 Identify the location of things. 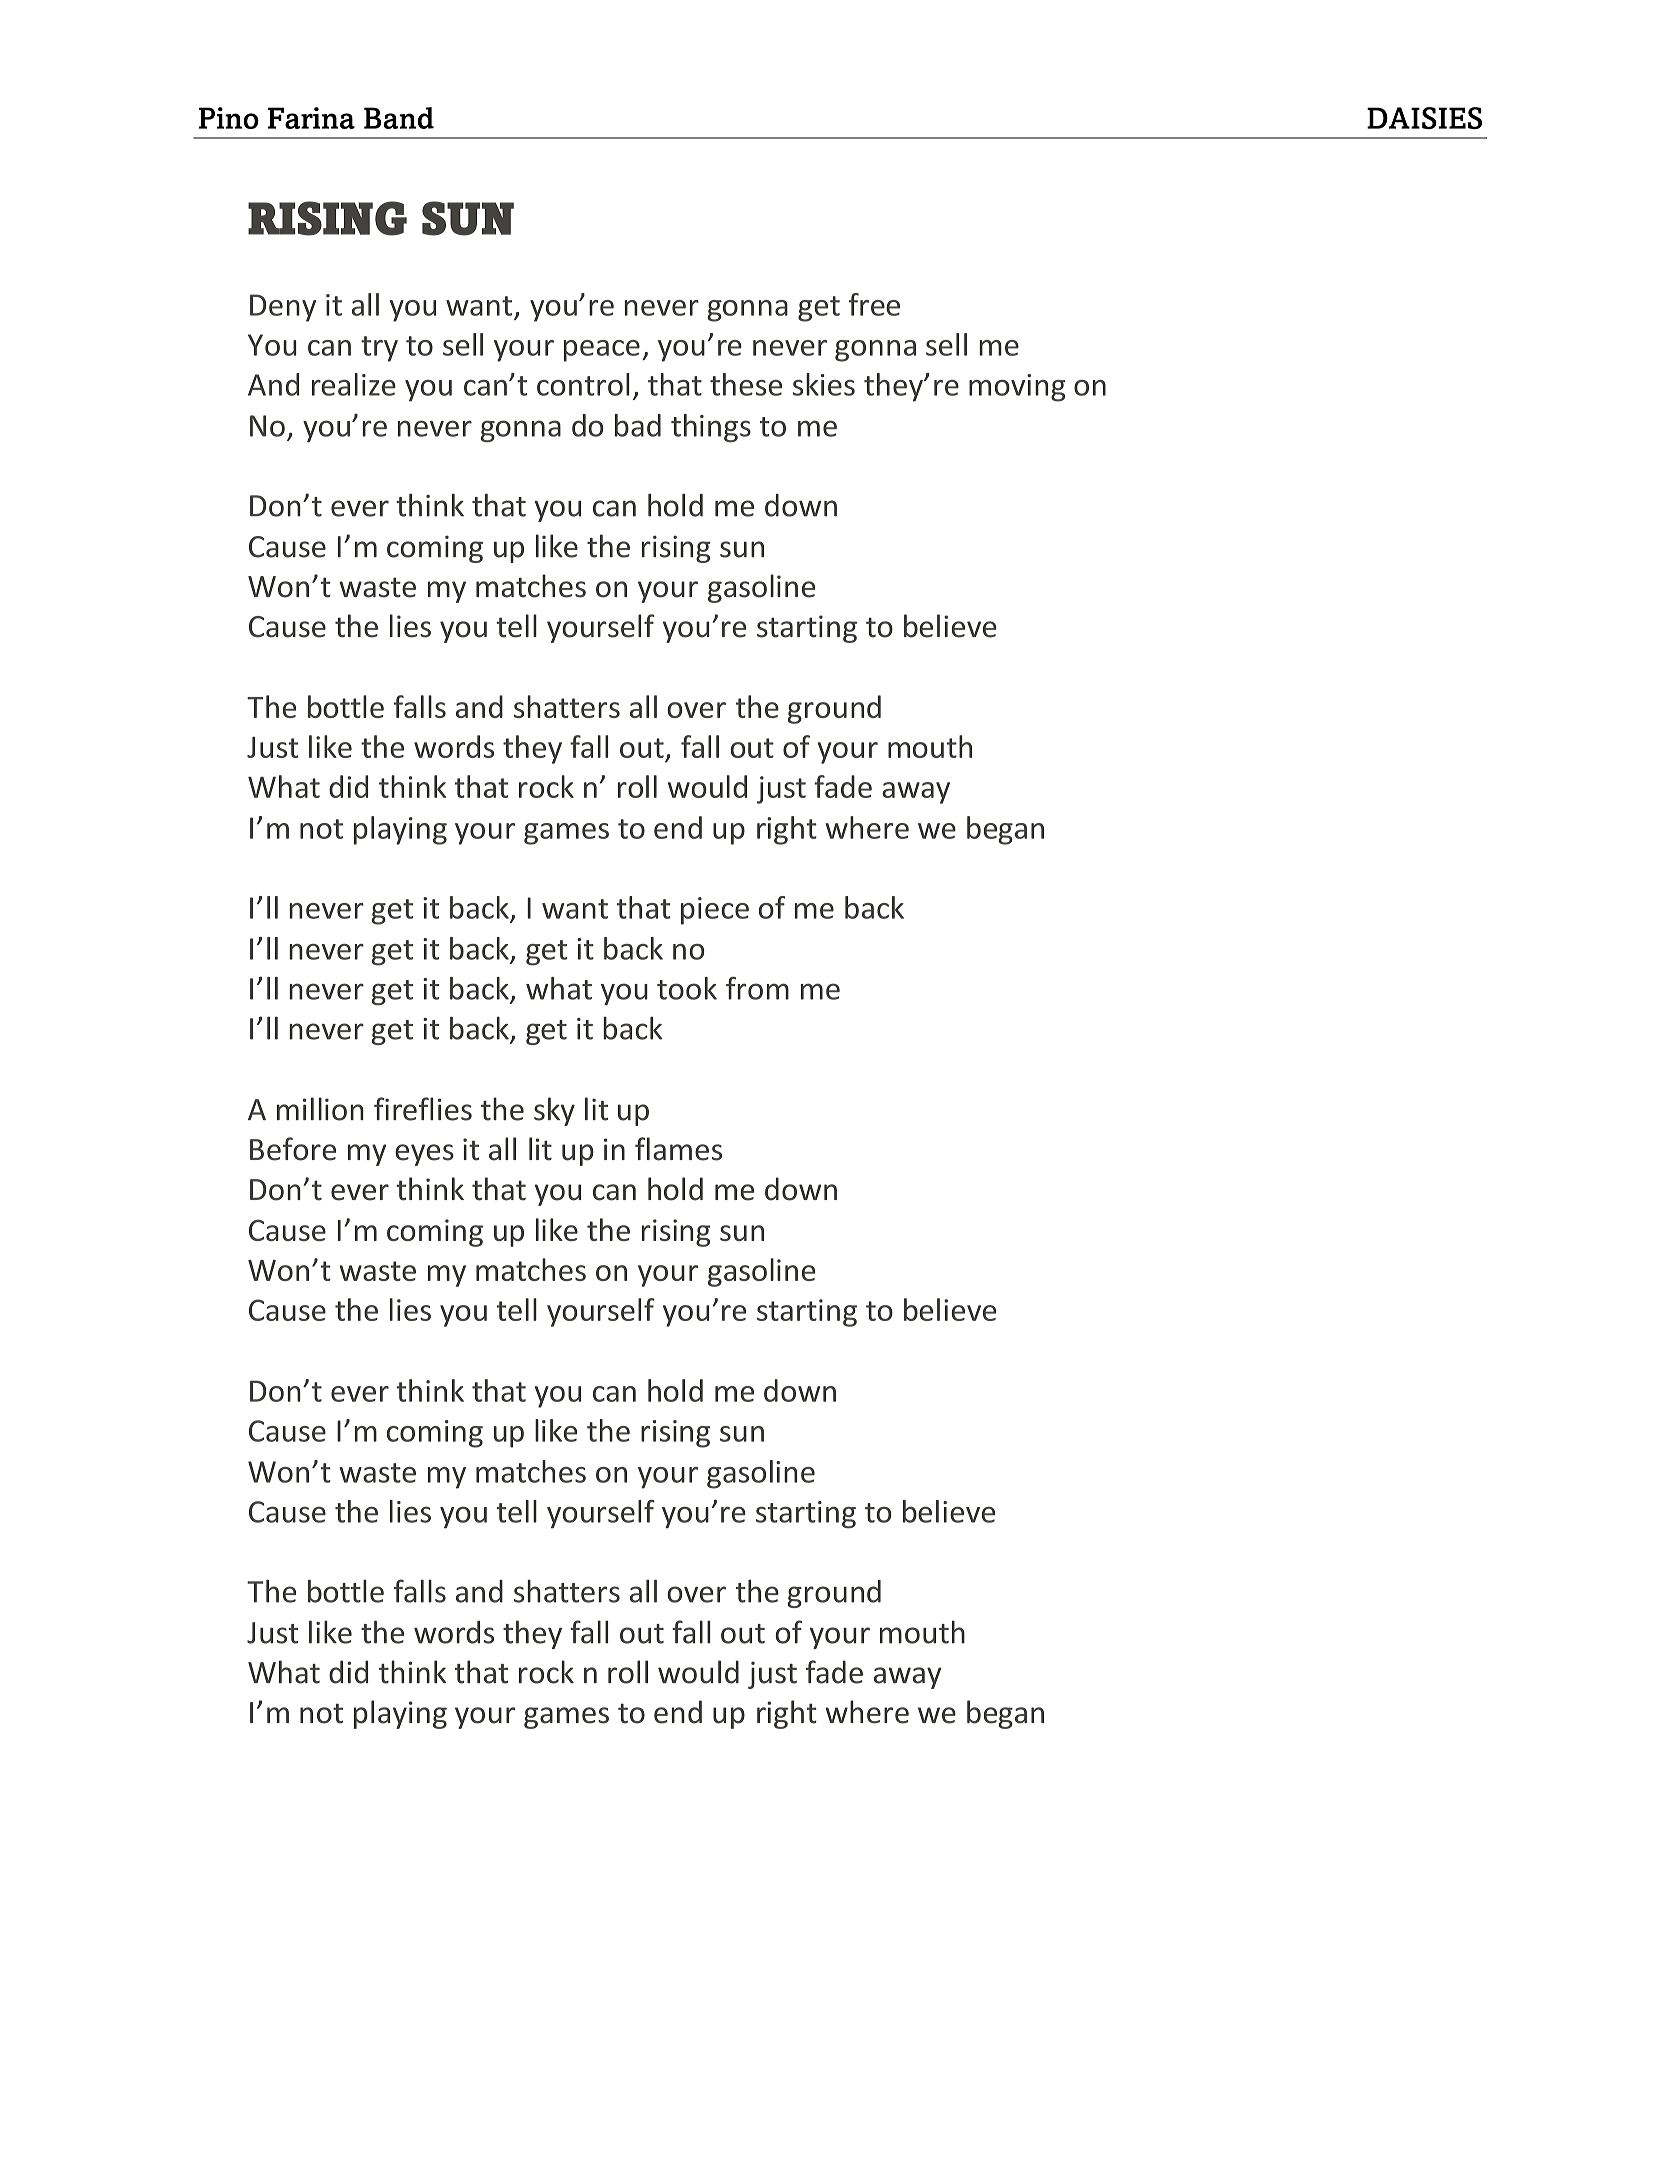
(711, 428).
